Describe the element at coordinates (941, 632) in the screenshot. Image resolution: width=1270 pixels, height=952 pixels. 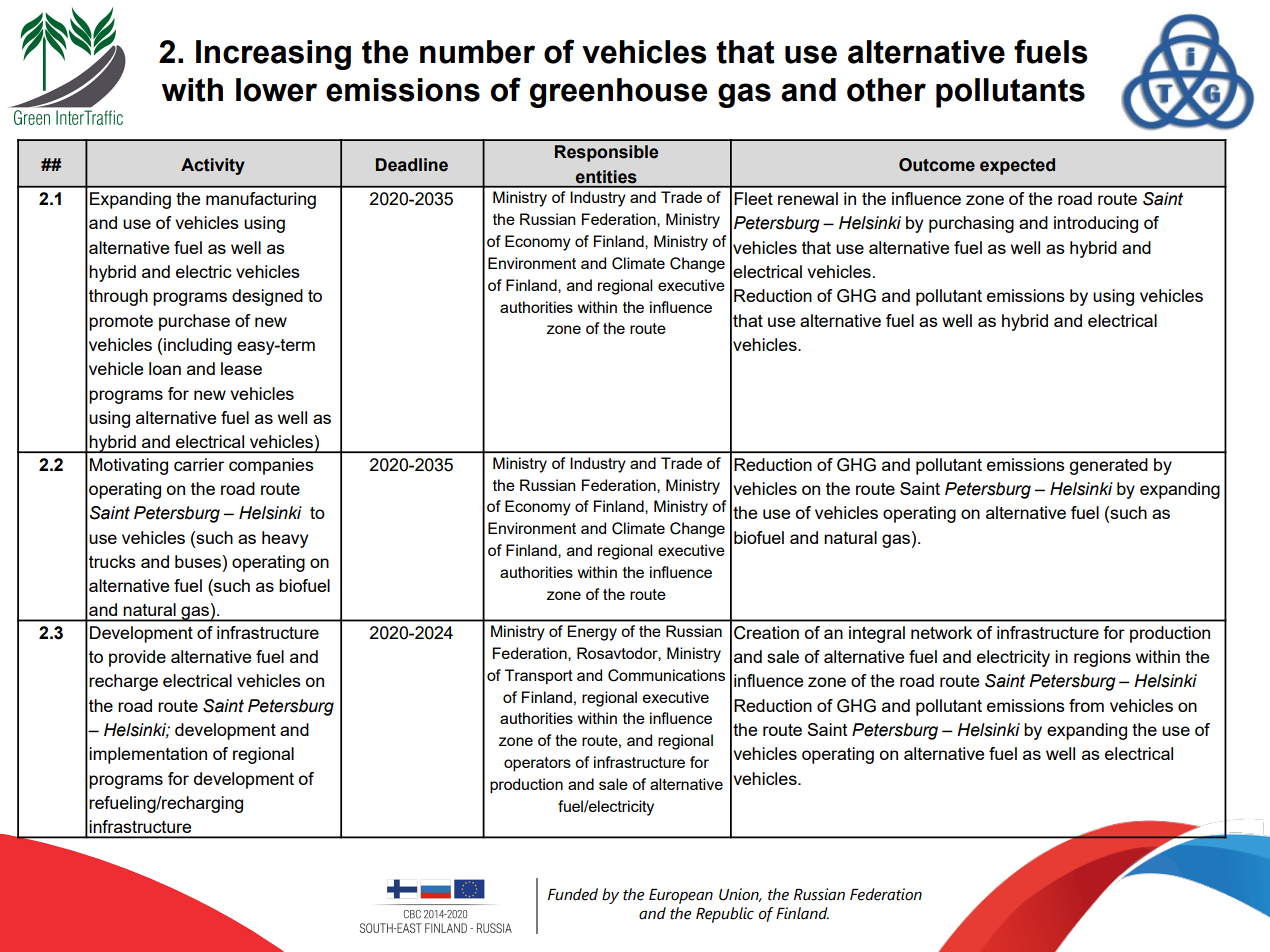
I see `network` at that location.
